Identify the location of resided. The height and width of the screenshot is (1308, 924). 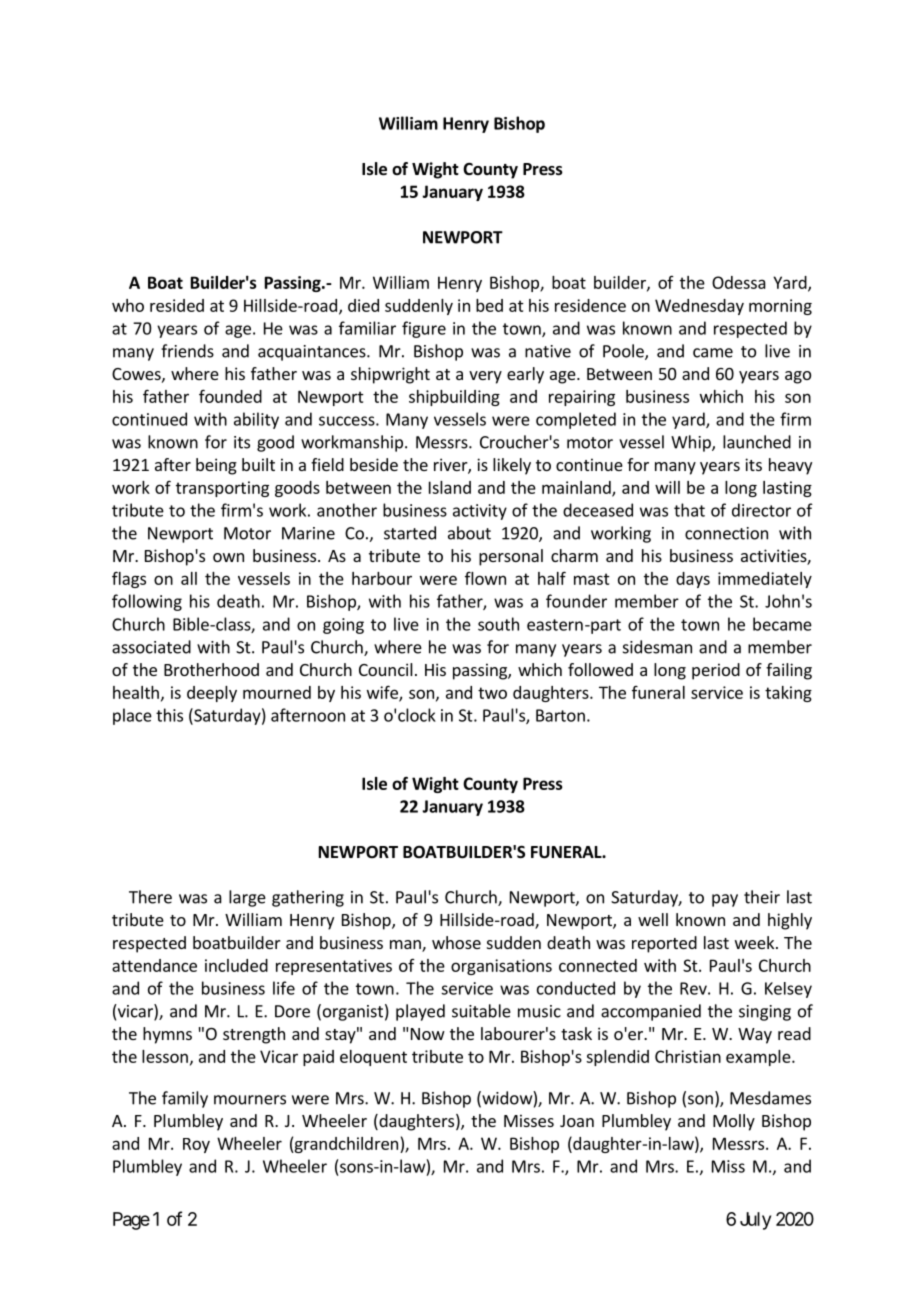
(177, 305).
